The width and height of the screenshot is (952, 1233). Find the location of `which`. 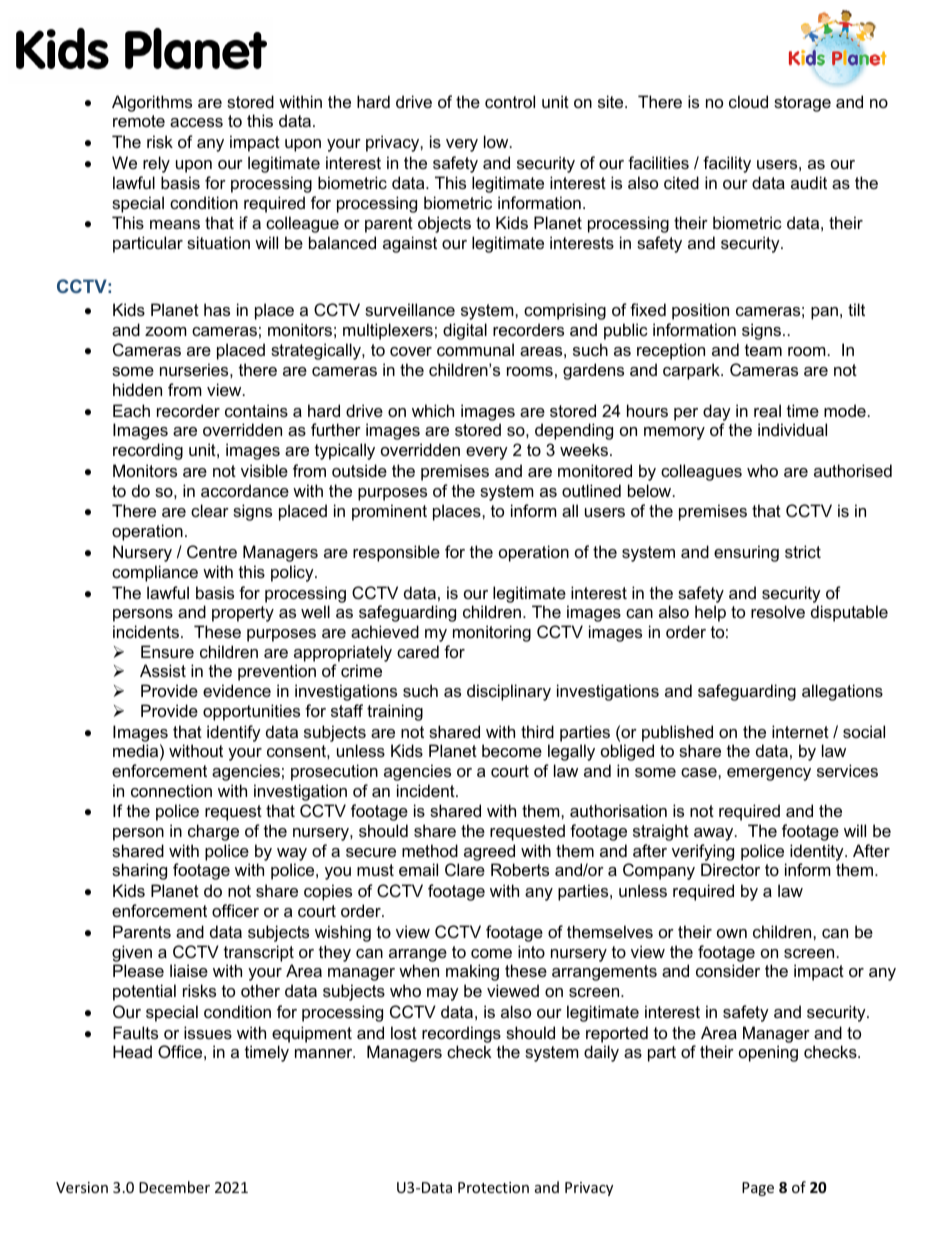

which is located at coordinates (433, 410).
